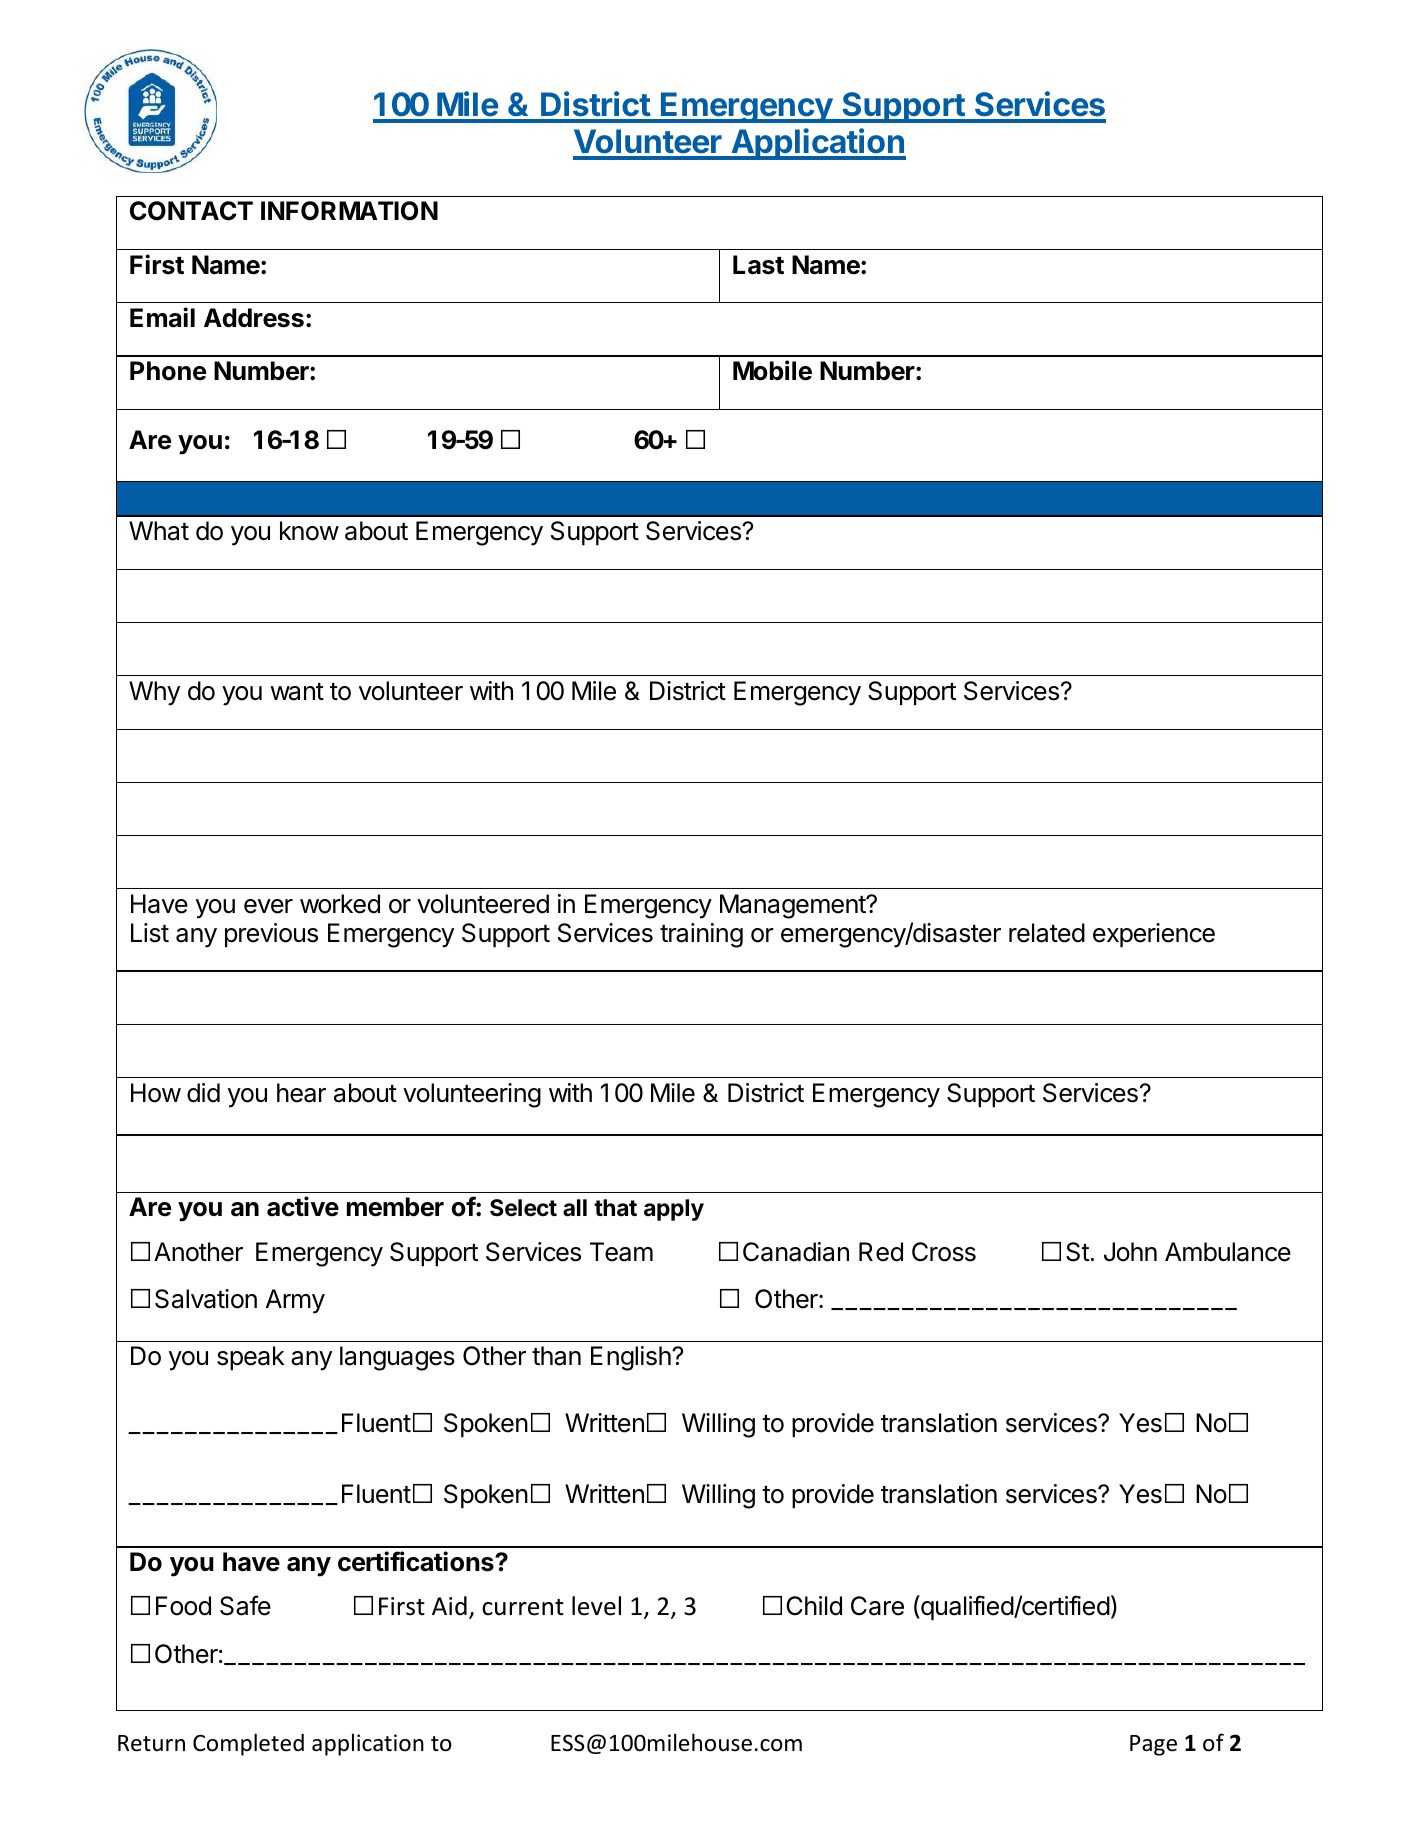 The height and width of the screenshot is (1821, 1407). What do you see at coordinates (758, 265) in the screenshot?
I see `Last` at bounding box center [758, 265].
